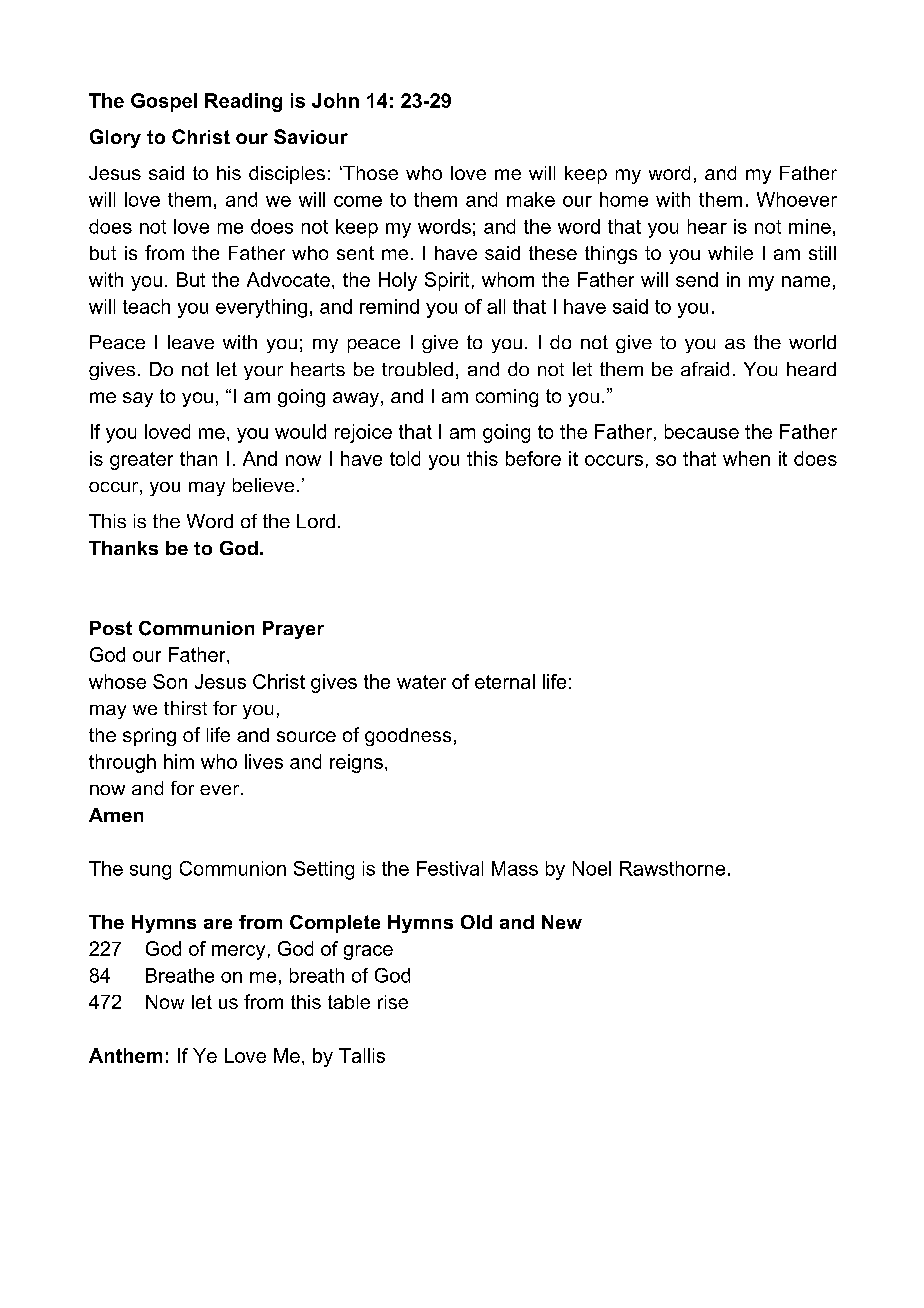 Image resolution: width=924 pixels, height=1308 pixels. What do you see at coordinates (746, 458) in the screenshot?
I see `when` at bounding box center [746, 458].
